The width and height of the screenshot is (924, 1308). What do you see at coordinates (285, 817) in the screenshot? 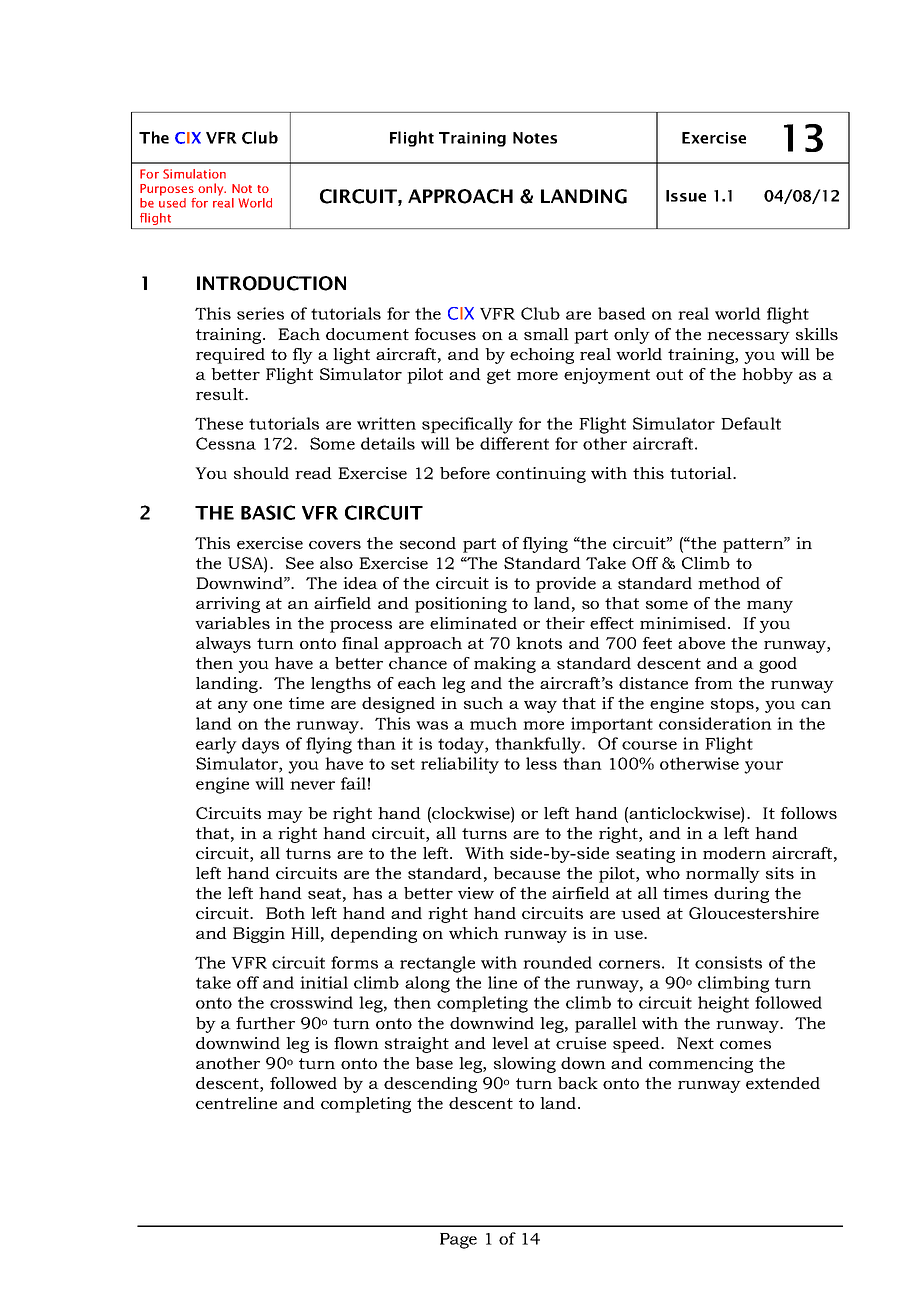
I see `may` at bounding box center [285, 817].
